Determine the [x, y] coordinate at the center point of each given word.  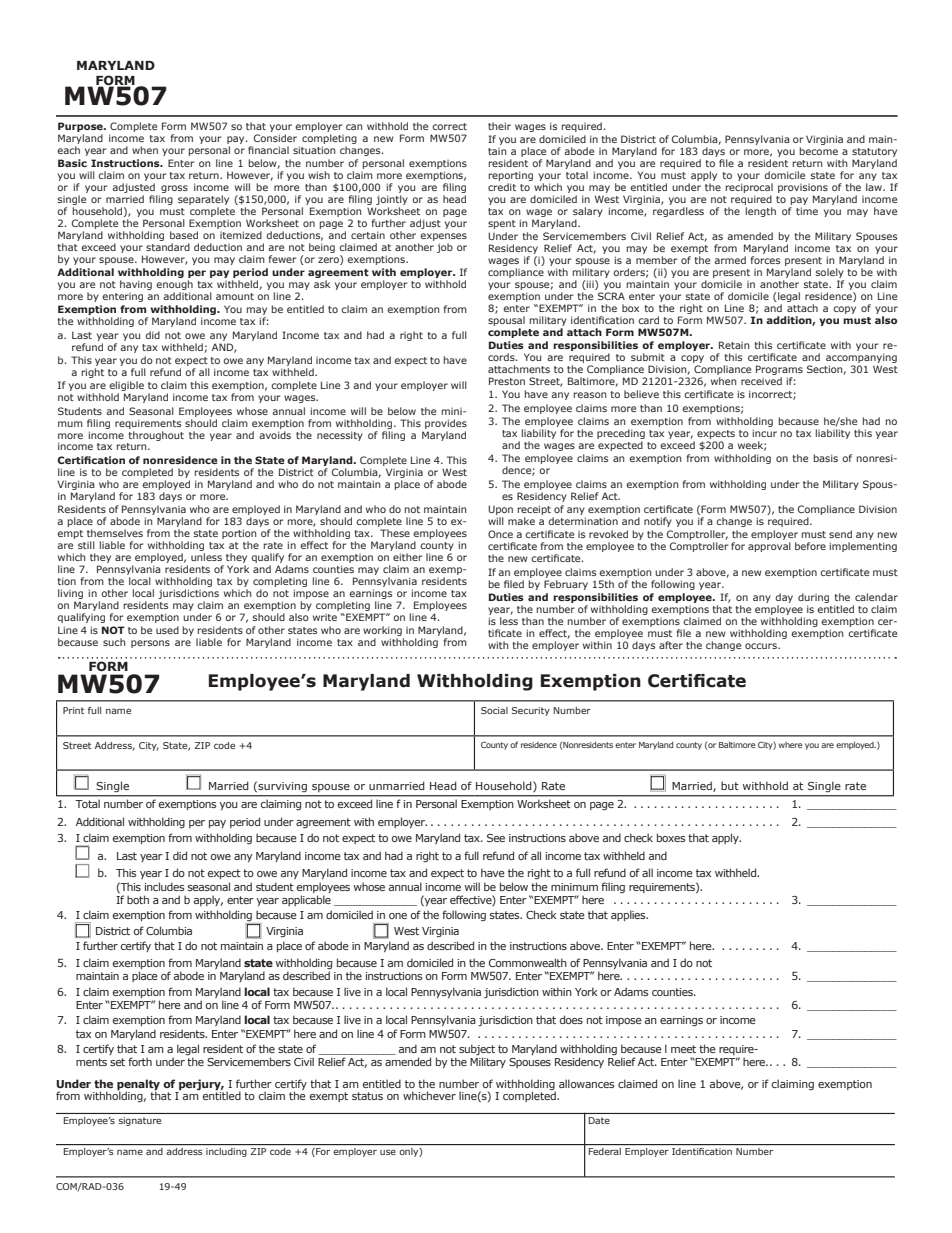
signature [140, 1121]
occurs [762, 646]
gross [173, 190]
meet [683, 1049]
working [383, 632]
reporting [511, 177]
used [167, 630]
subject [477, 1051]
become [819, 151]
